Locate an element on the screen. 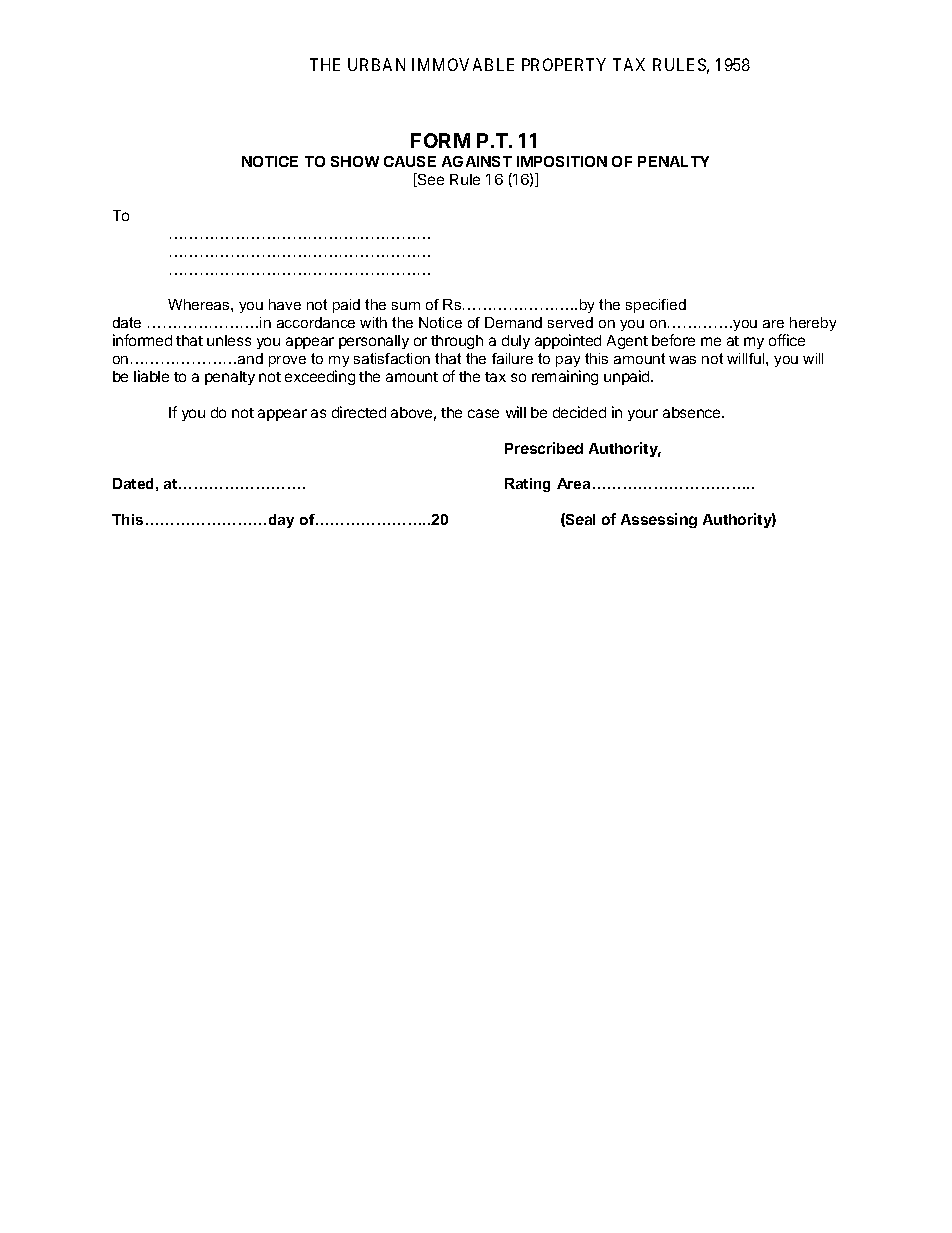 Image resolution: width=952 pixels, height=1233 pixels. Area is located at coordinates (573, 483).
